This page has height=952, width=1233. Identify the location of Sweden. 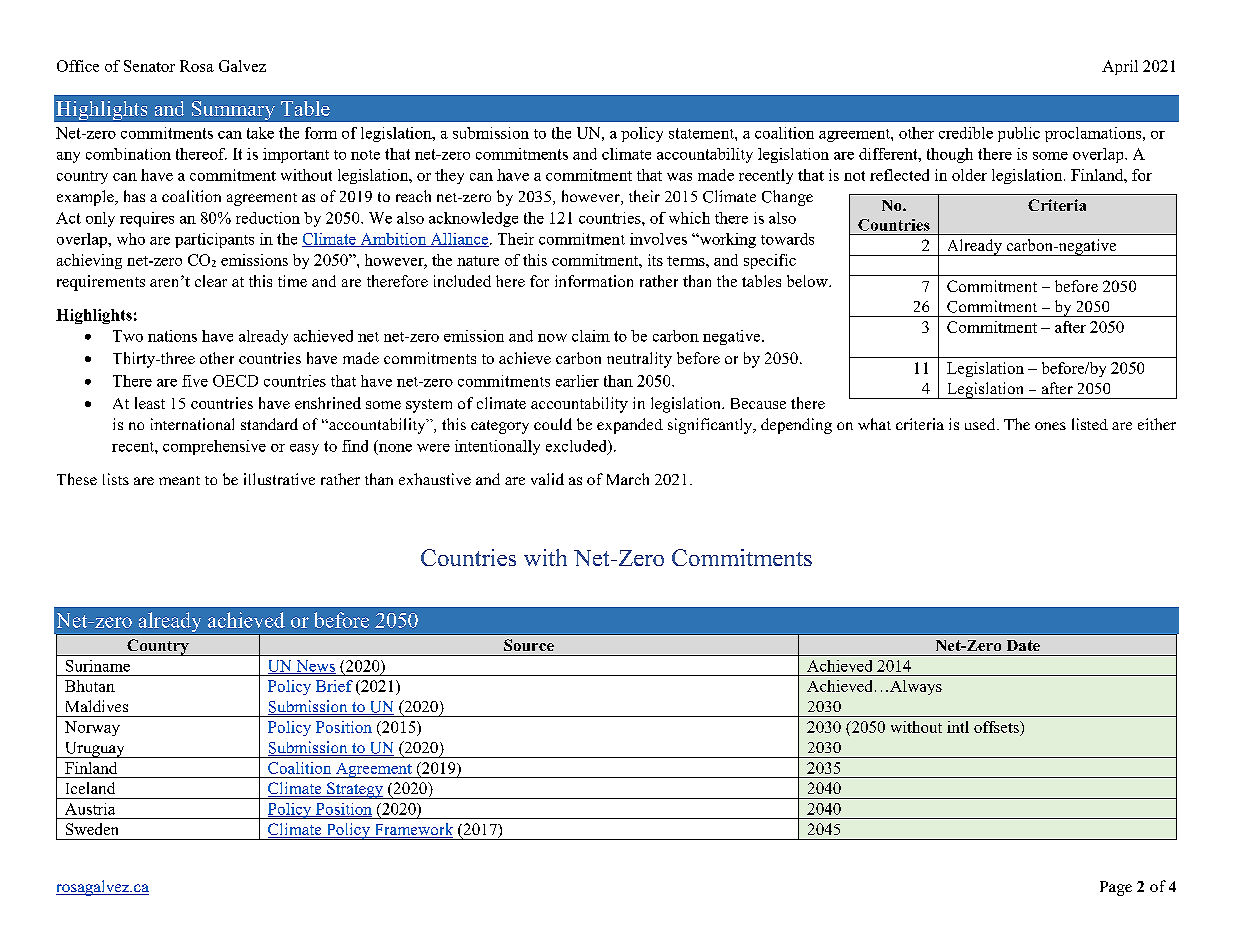
(92, 829).
